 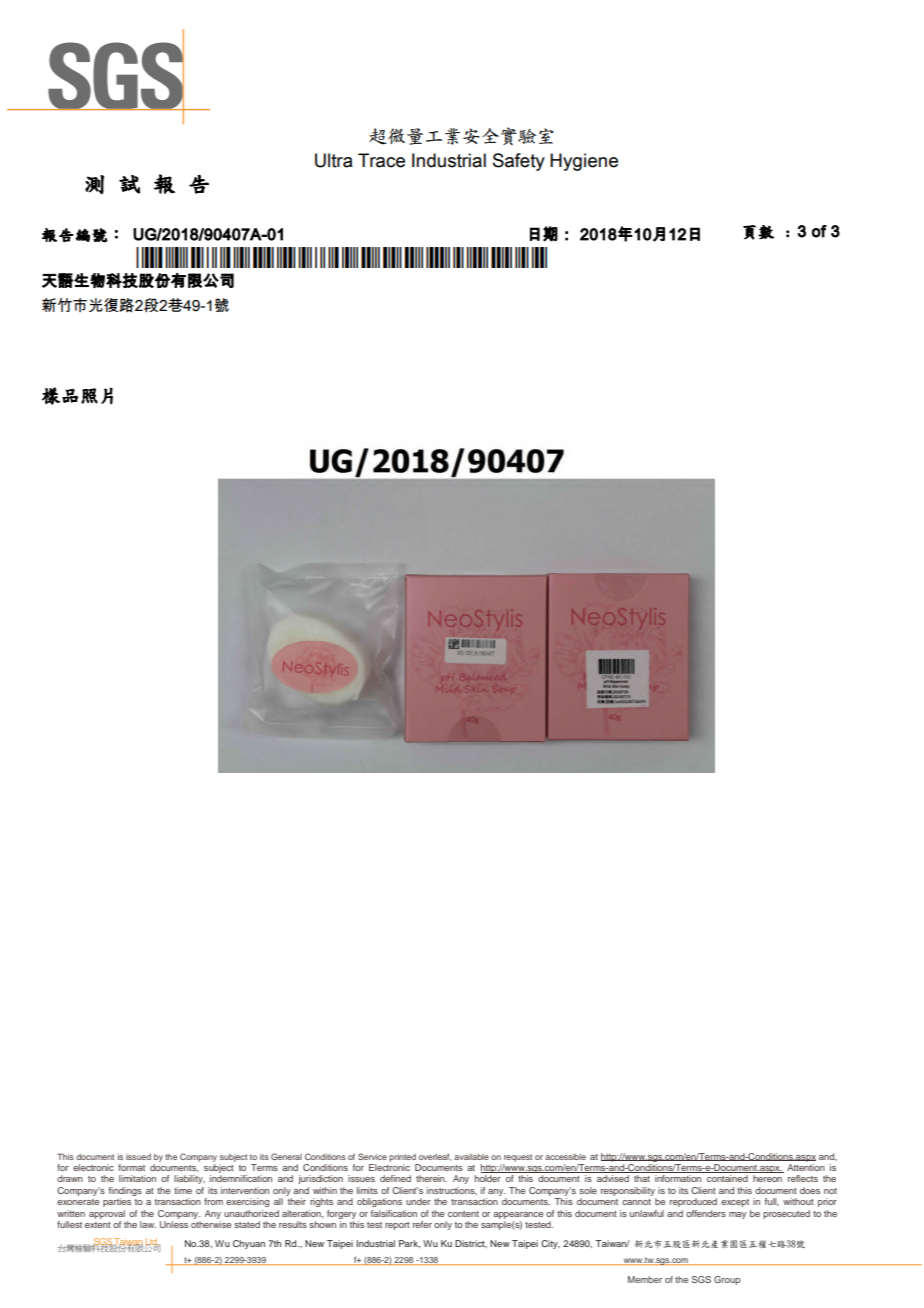 I want to click on Ultra, so click(x=334, y=160).
